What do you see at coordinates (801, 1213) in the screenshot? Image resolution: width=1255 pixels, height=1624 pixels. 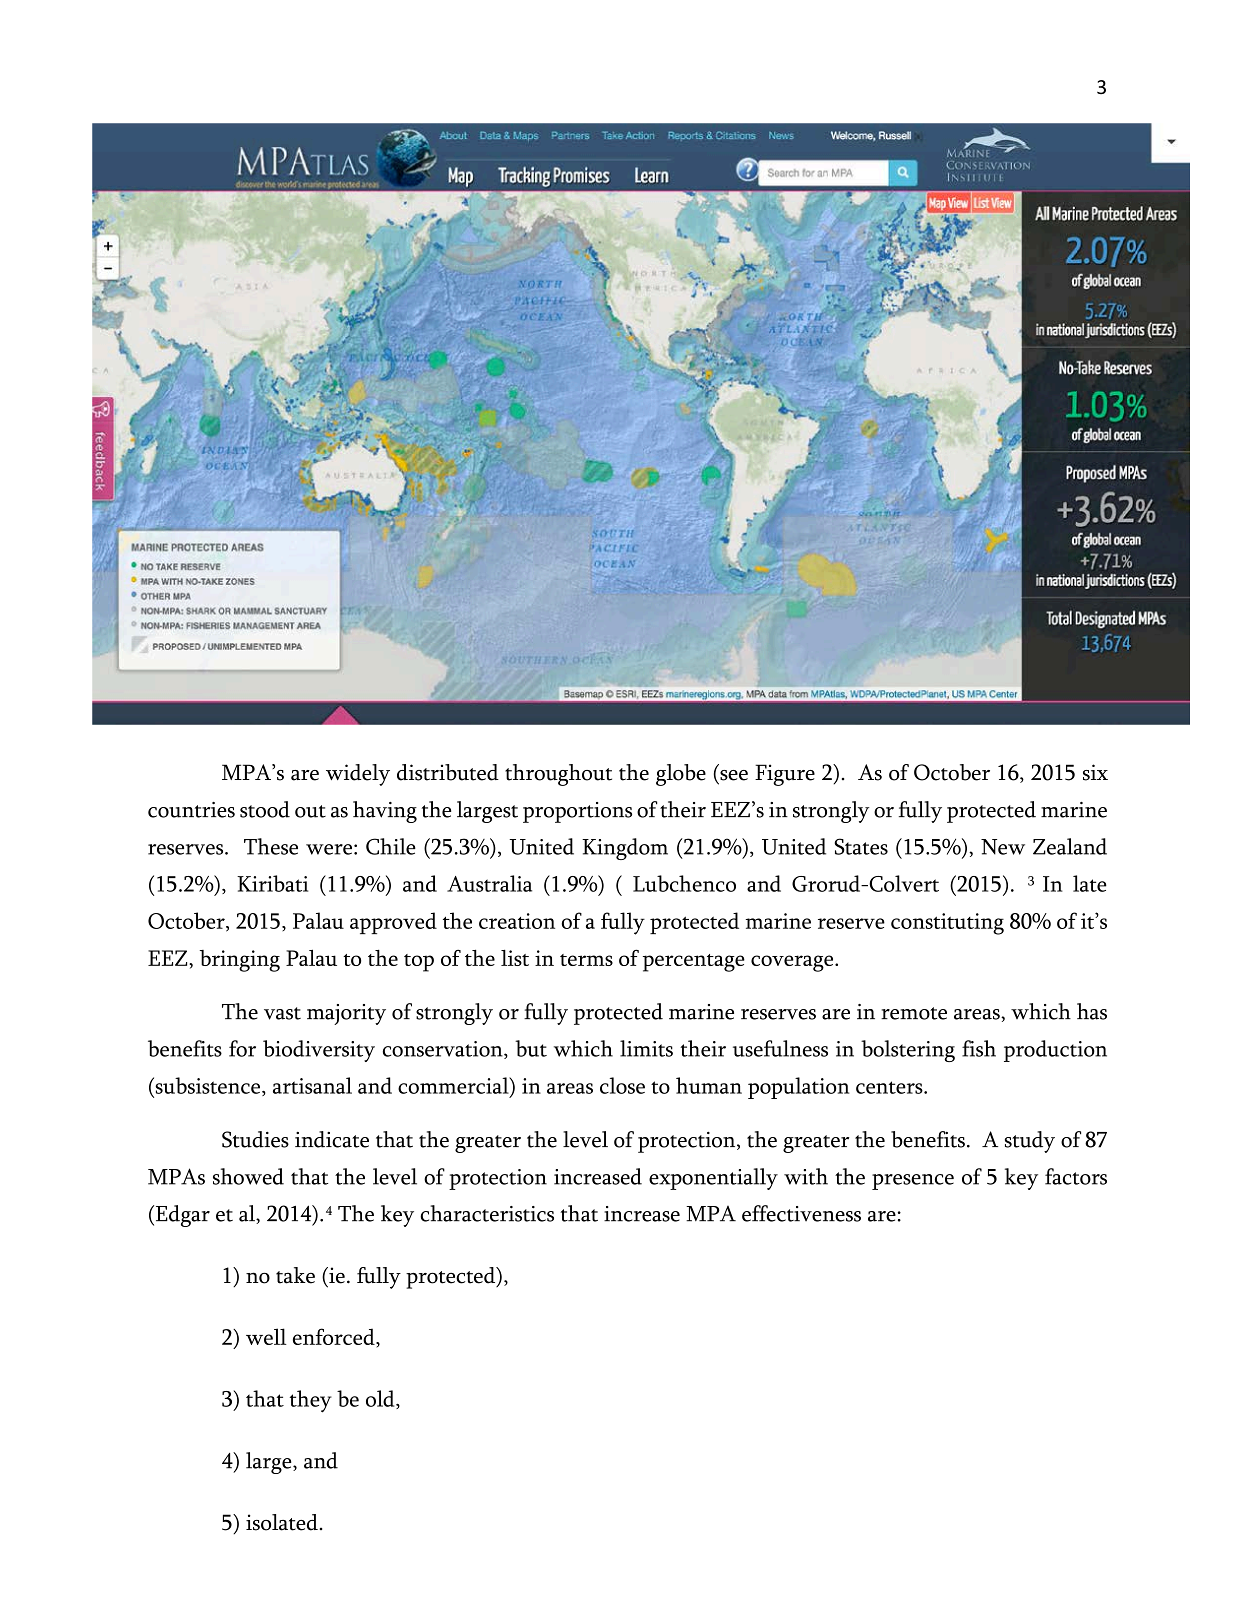 I see `effectiveness` at bounding box center [801, 1213].
